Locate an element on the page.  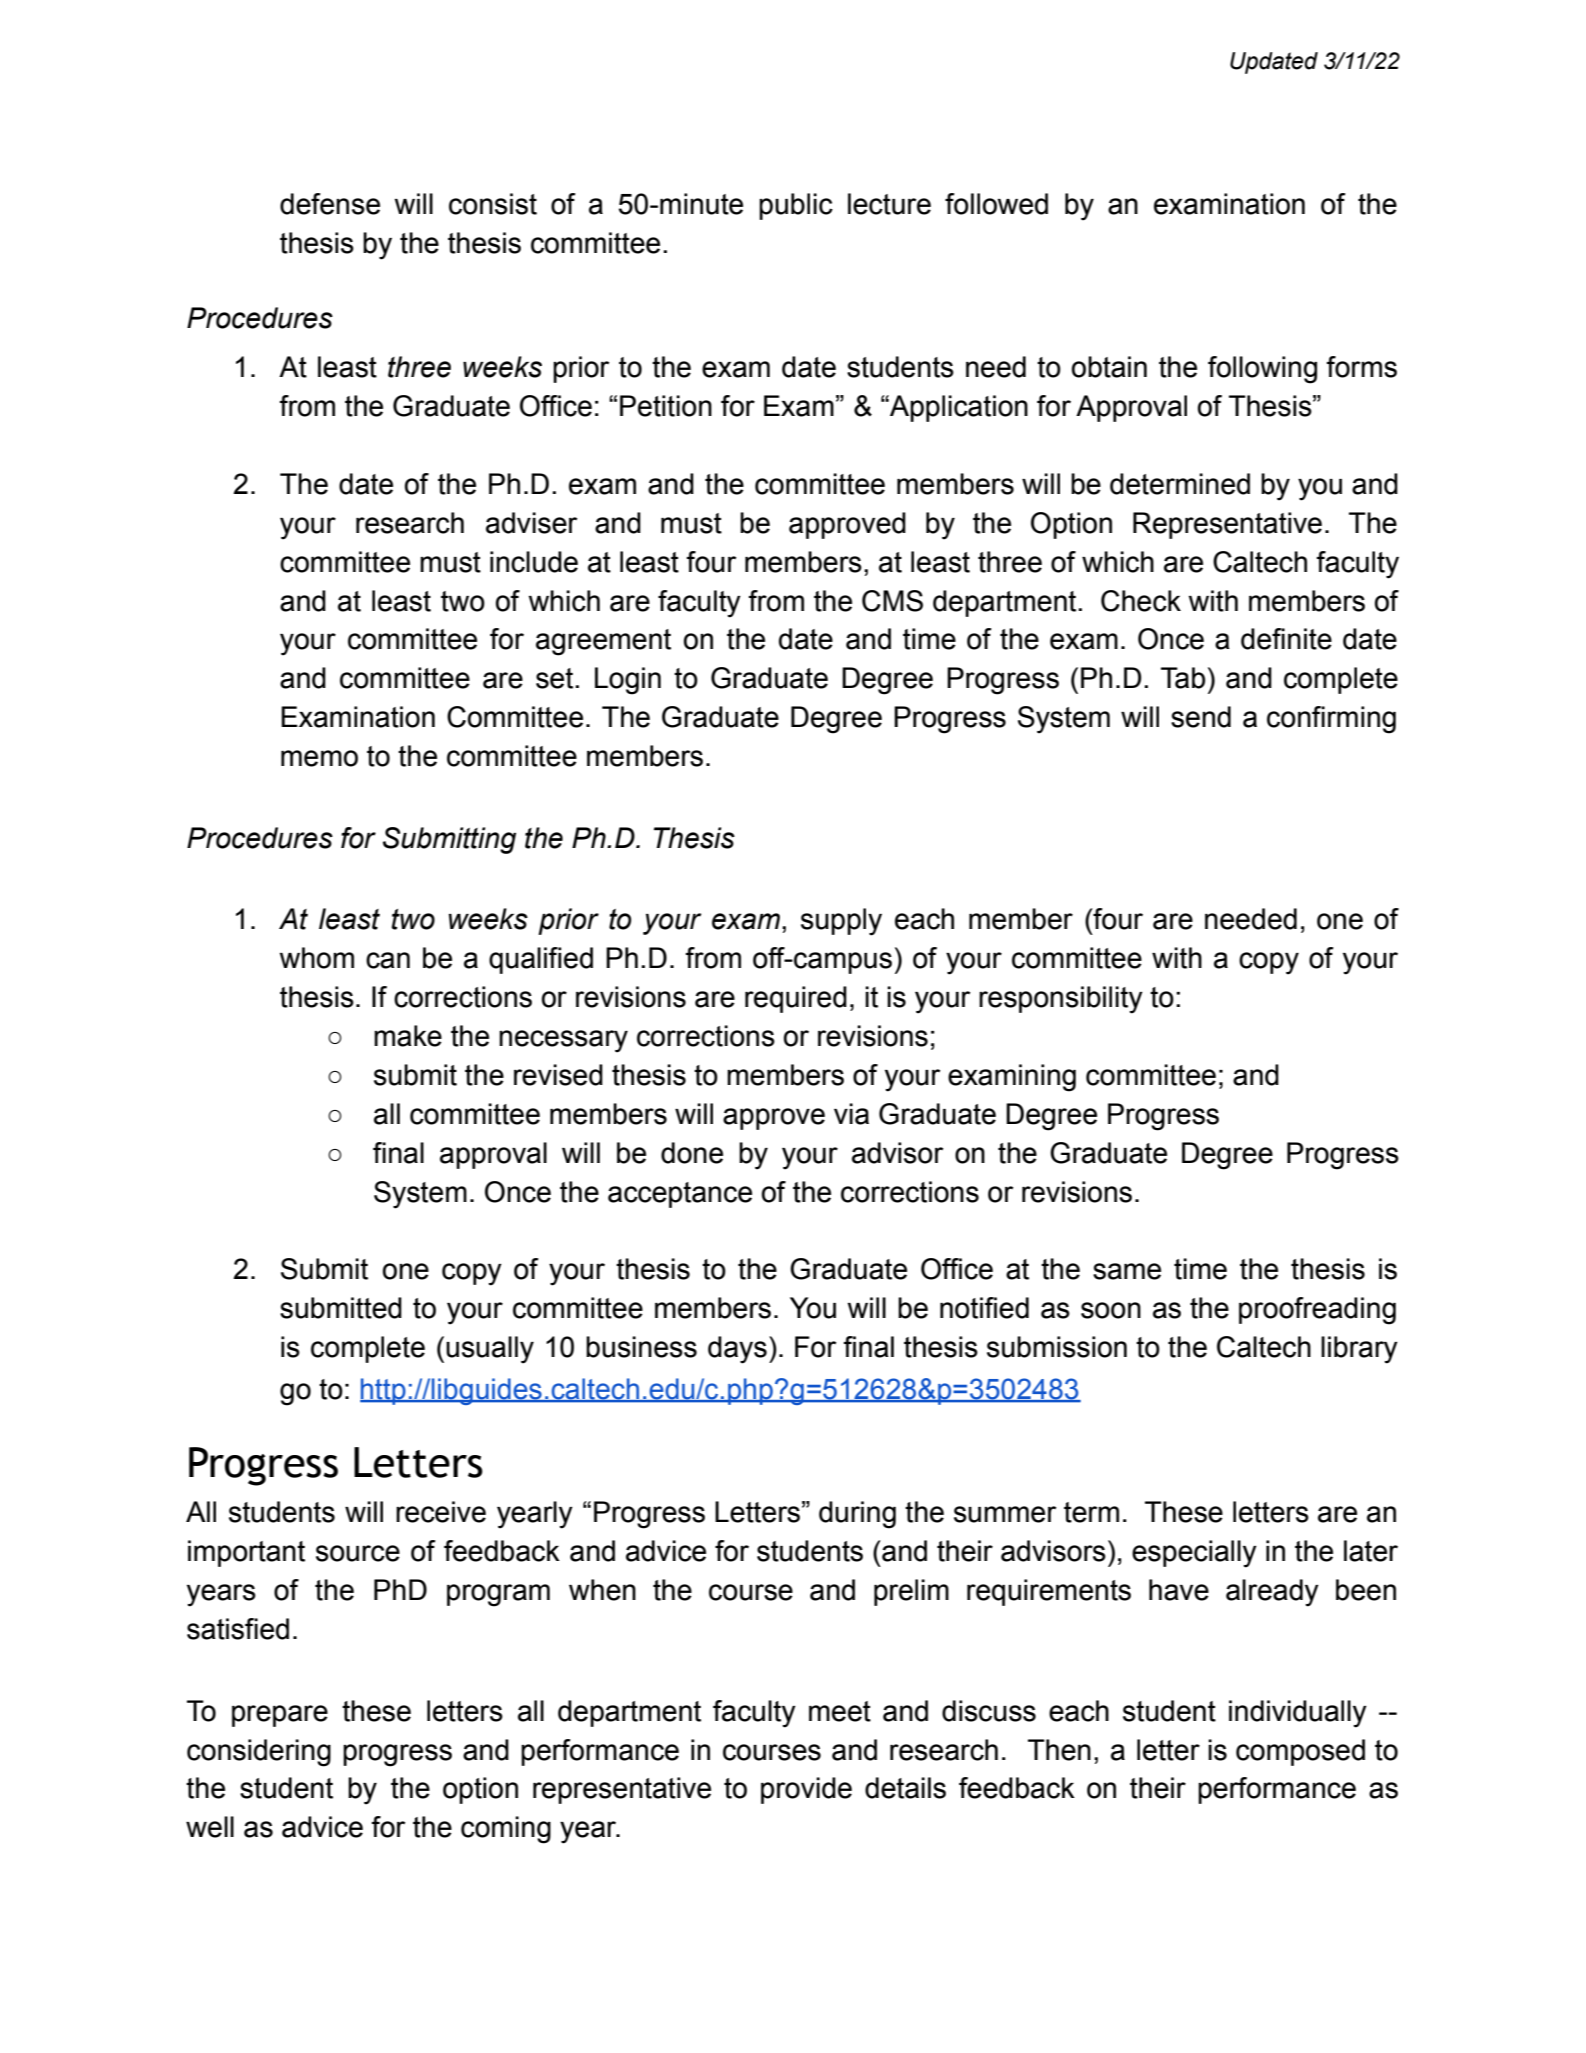
make is located at coordinates (408, 1036).
